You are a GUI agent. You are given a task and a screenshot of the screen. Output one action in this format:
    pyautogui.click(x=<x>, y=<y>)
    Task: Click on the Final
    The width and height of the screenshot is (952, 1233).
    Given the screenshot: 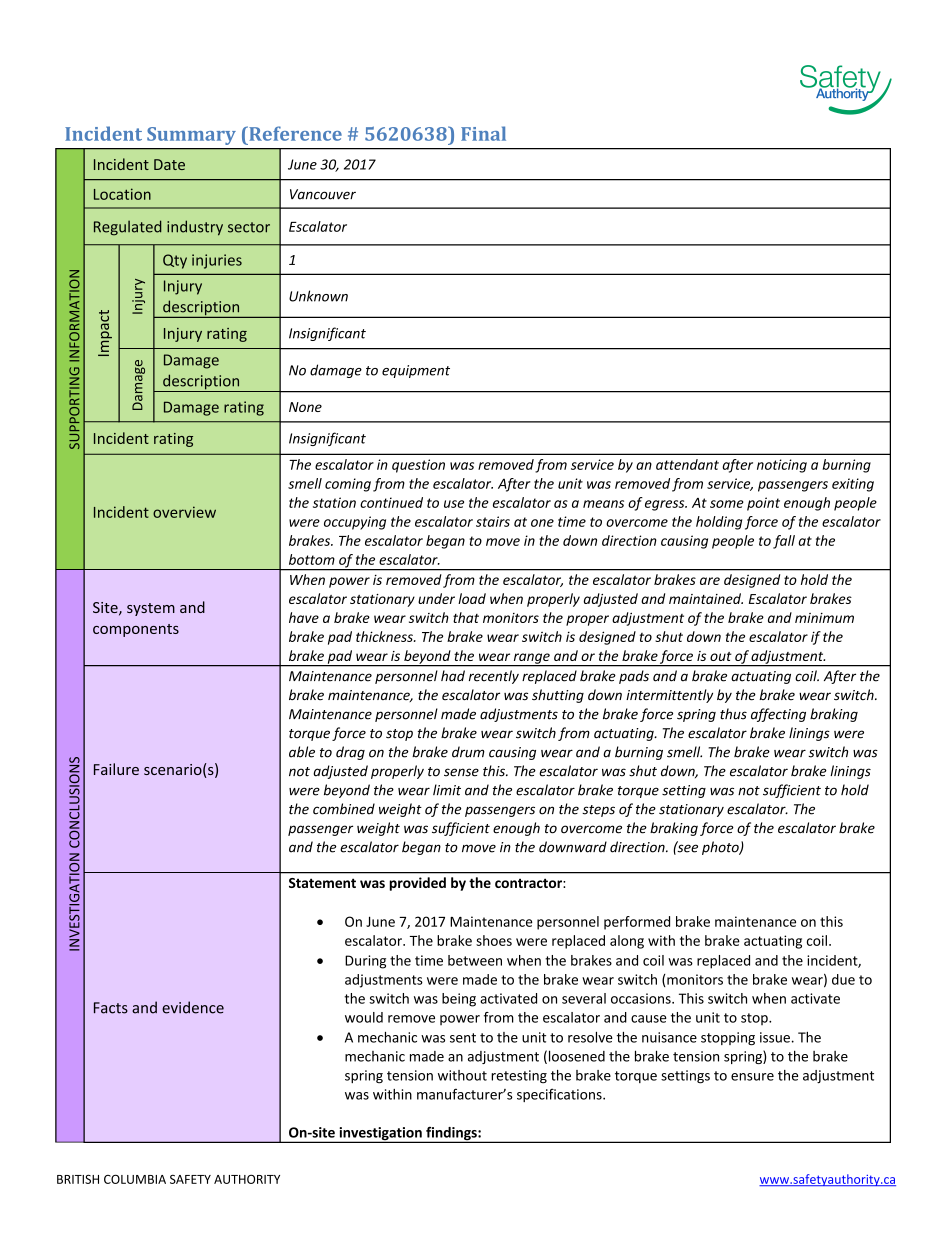 What is the action you would take?
    pyautogui.click(x=483, y=133)
